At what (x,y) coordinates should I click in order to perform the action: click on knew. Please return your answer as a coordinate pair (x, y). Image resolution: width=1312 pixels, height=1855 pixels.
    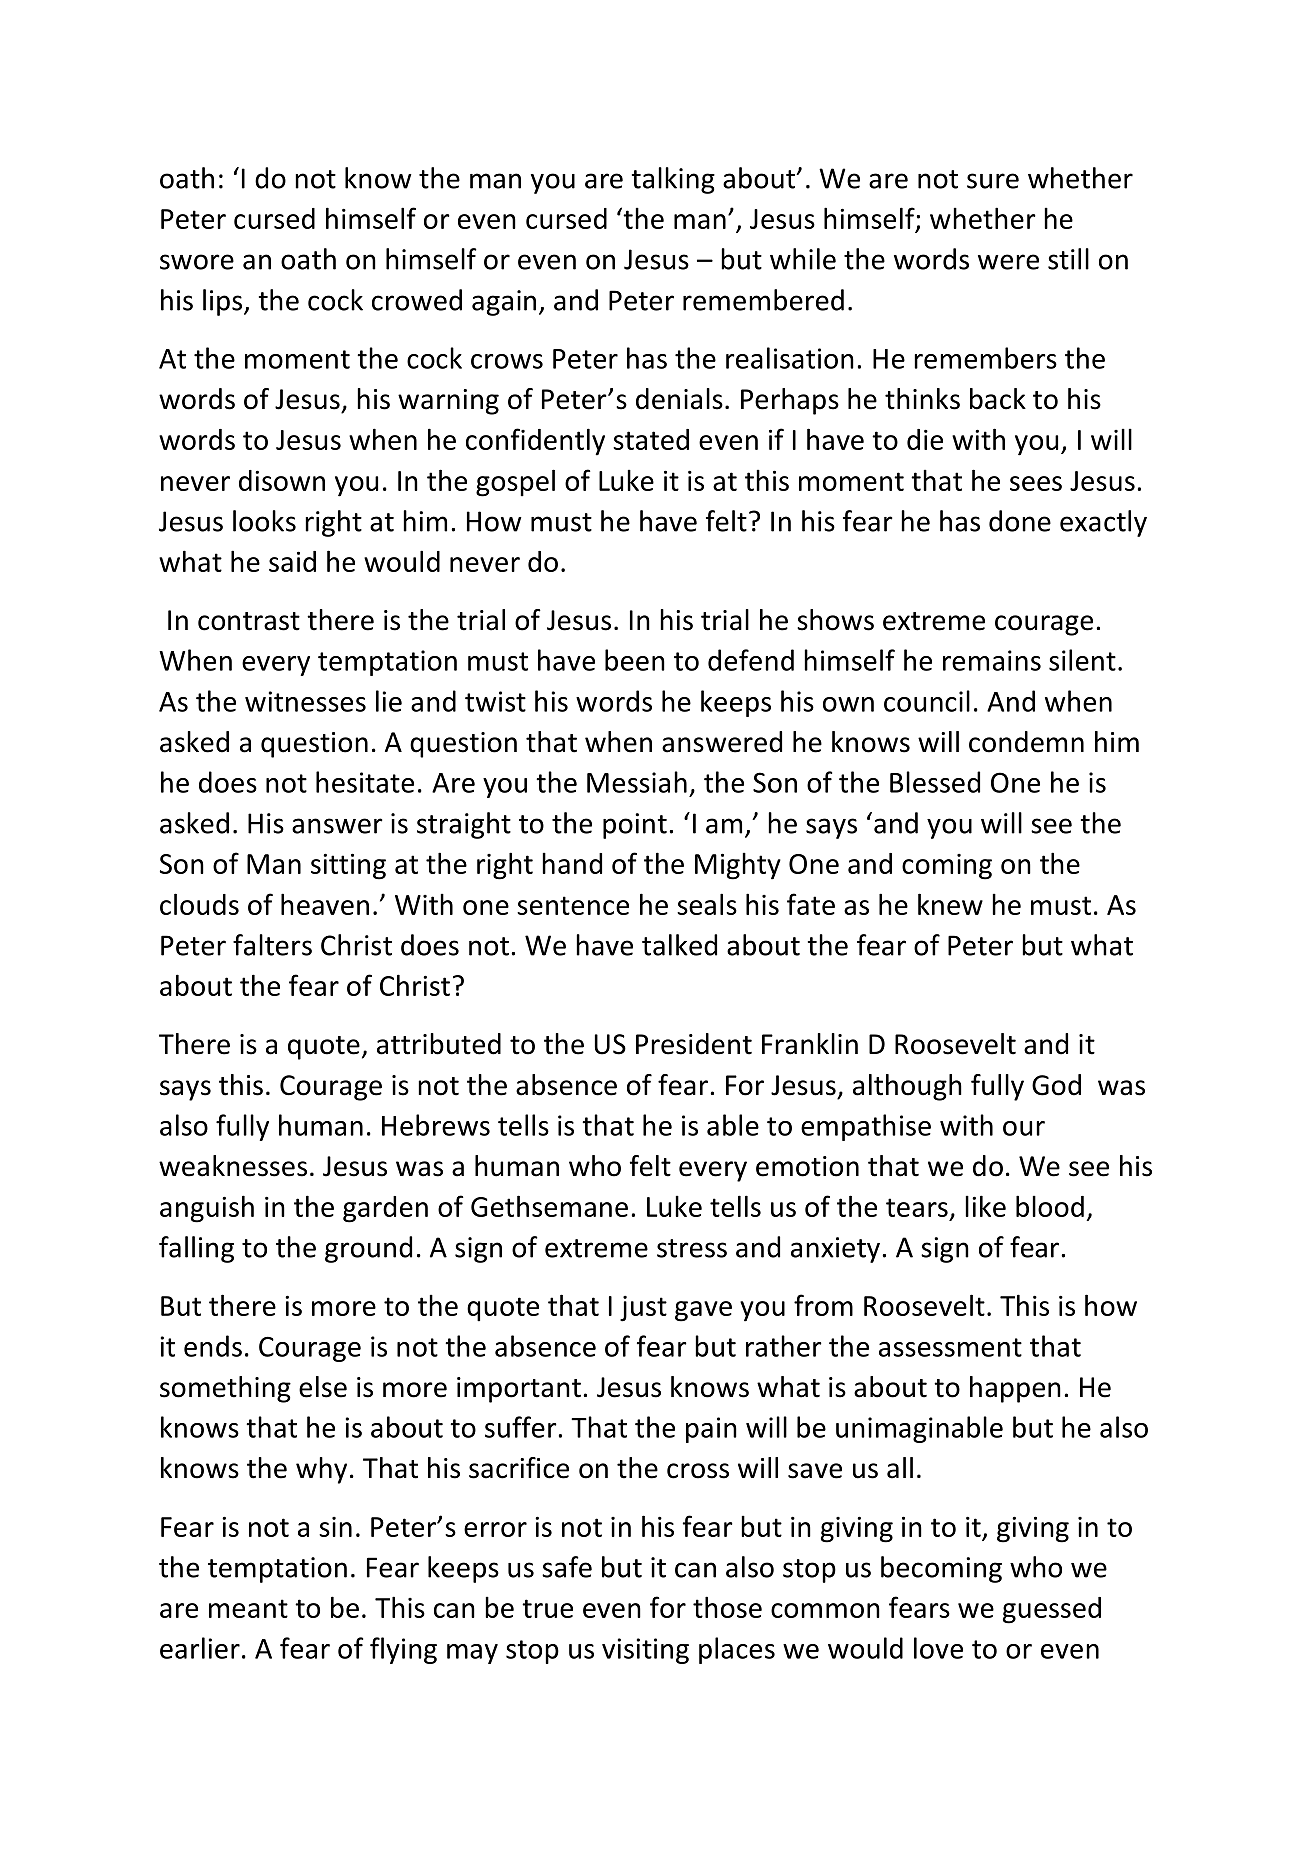
    Looking at the image, I should click on (950, 904).
